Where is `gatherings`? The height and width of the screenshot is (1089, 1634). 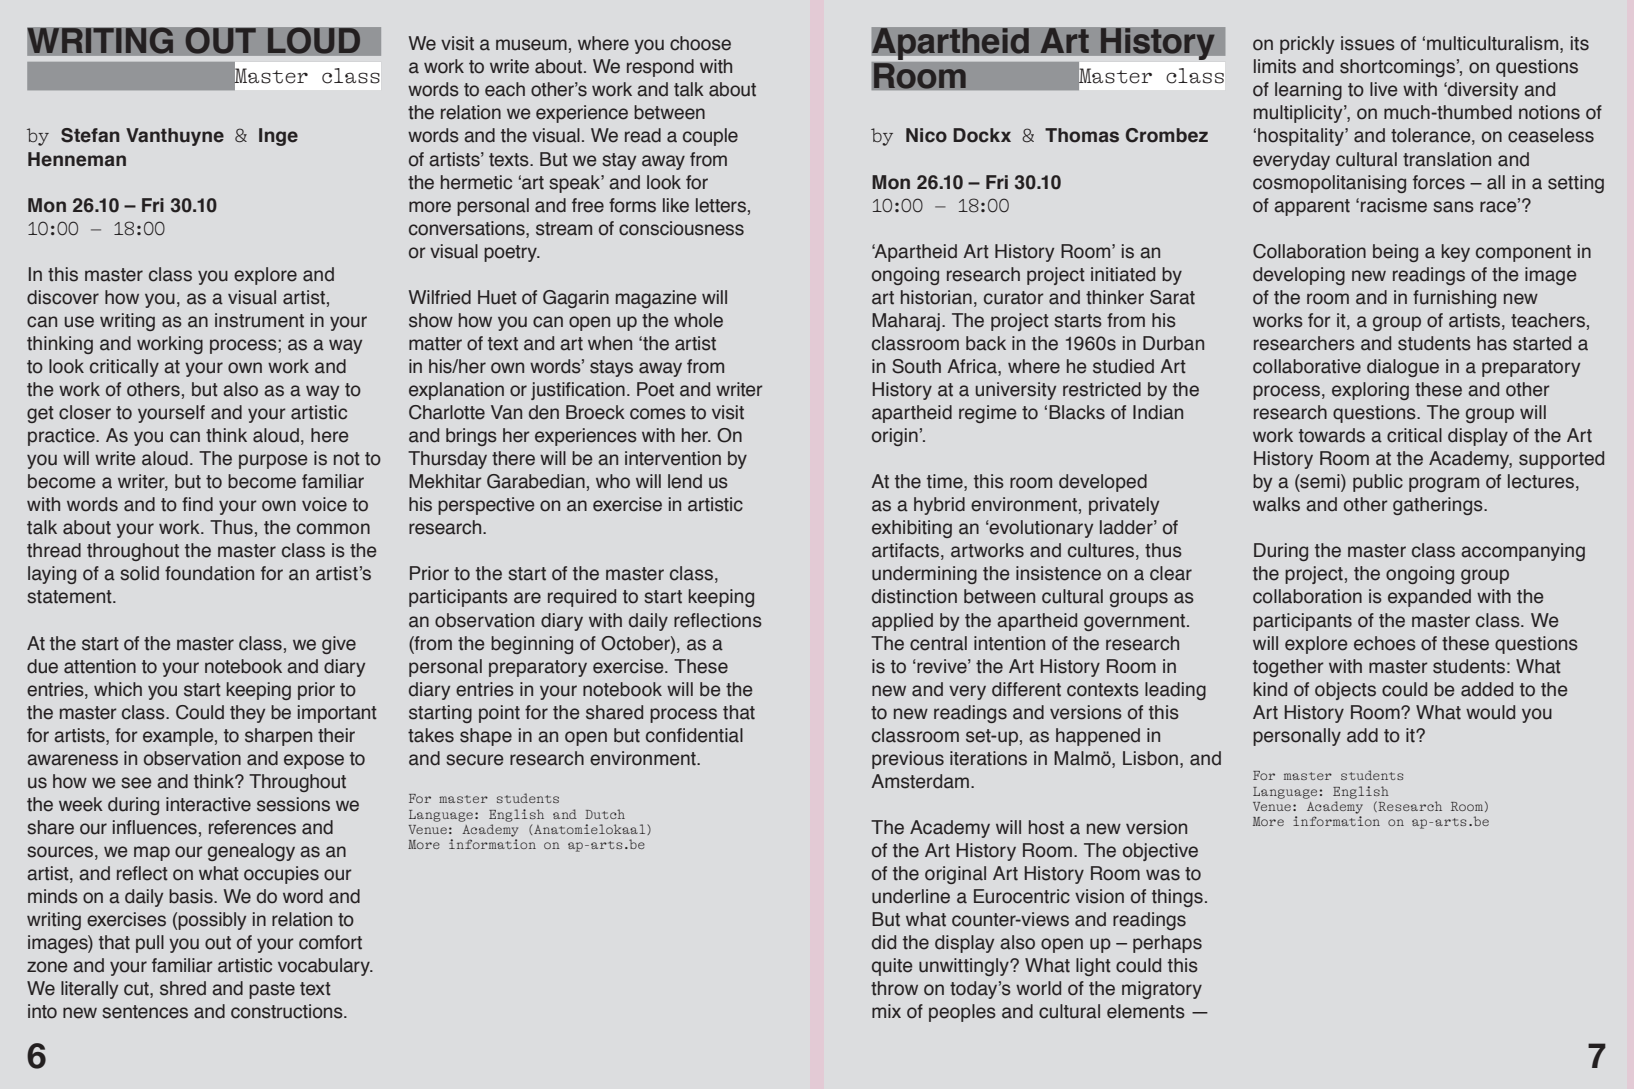 gatherings is located at coordinates (1439, 506).
